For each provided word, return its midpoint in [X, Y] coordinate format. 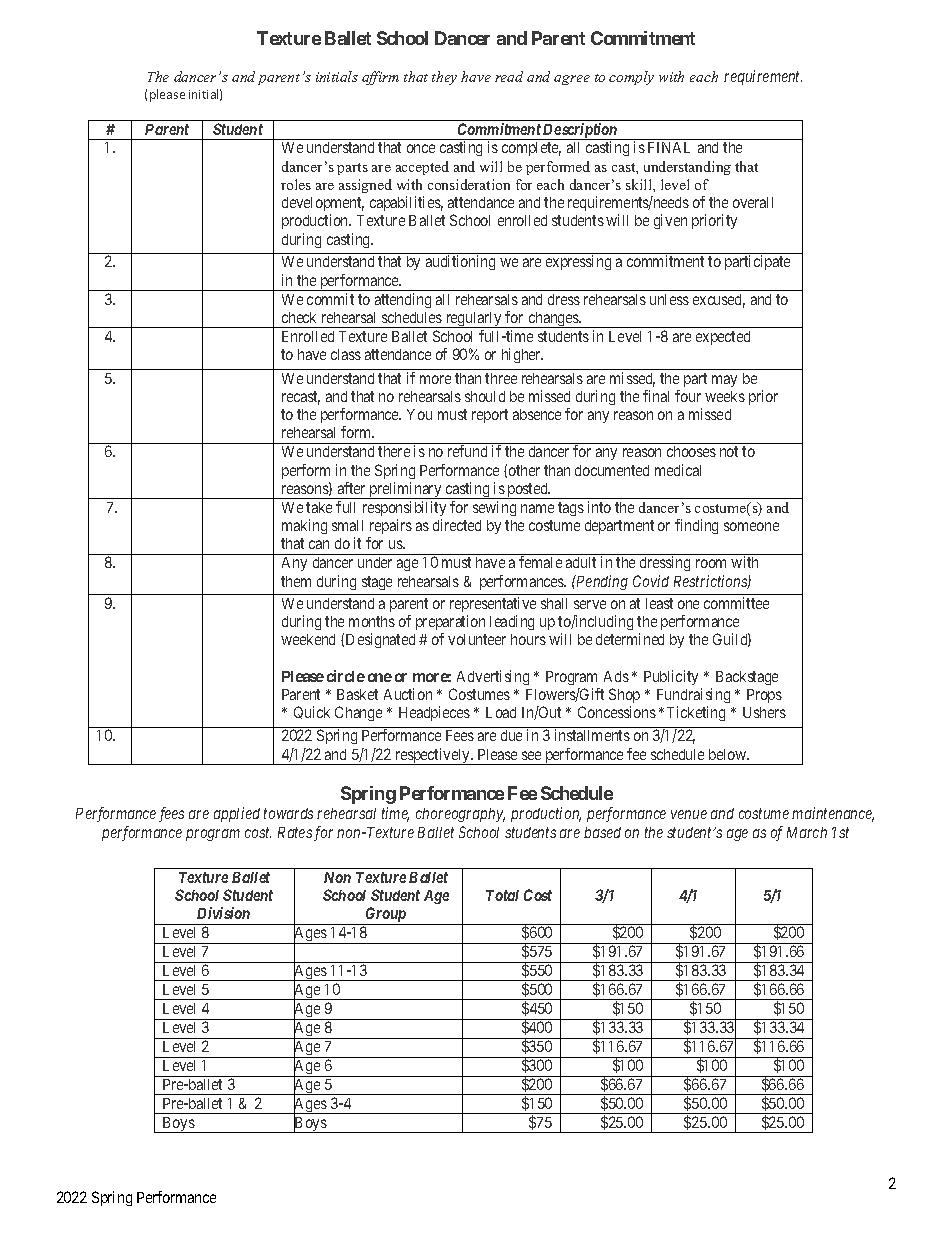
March [807, 832]
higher [522, 355]
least [659, 603]
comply [631, 78]
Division [223, 913]
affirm [380, 78]
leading [512, 622]
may [724, 381]
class [346, 354]
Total [502, 895]
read [509, 76]
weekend [308, 639]
